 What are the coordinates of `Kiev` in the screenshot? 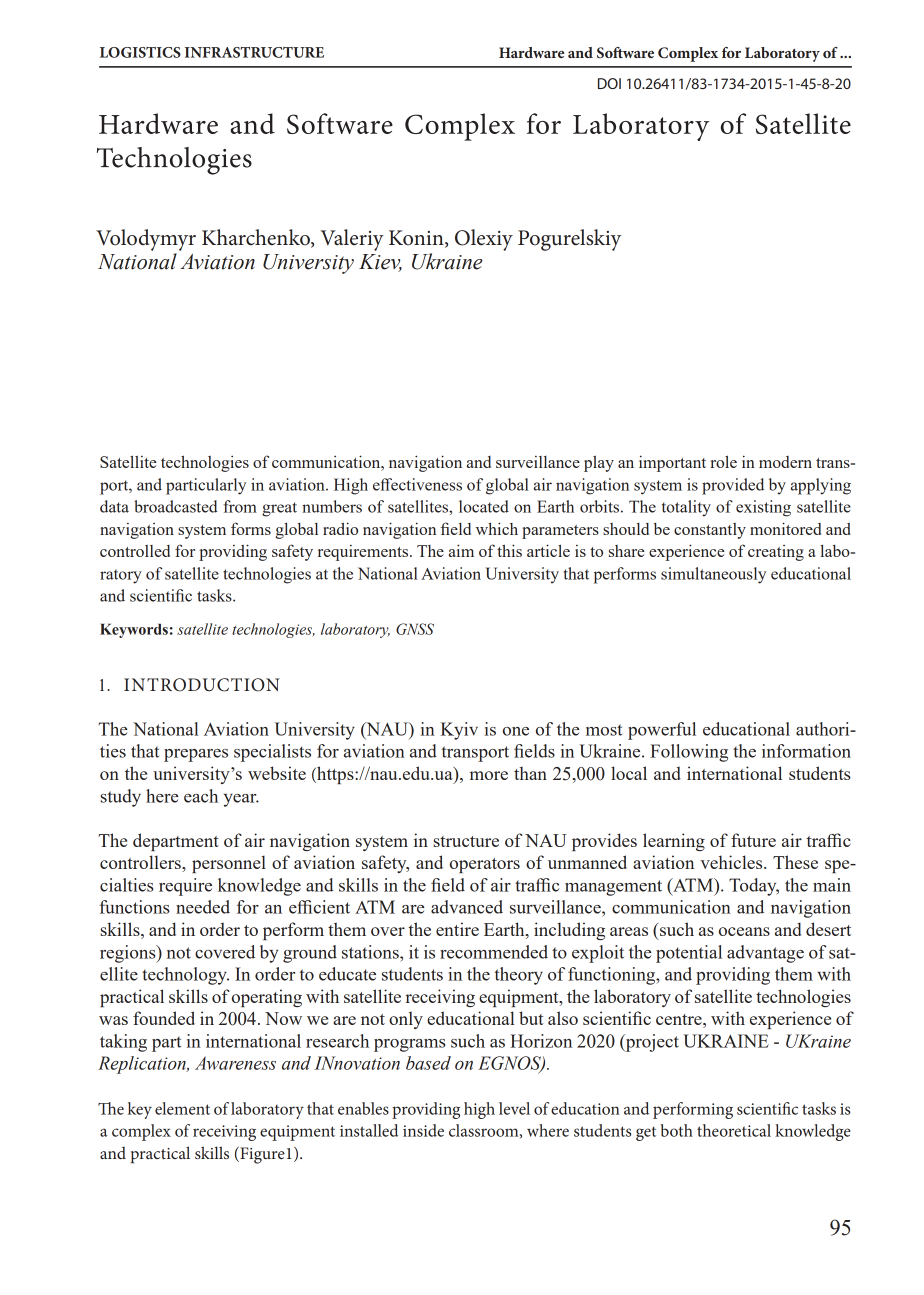 It's located at (380, 263).
